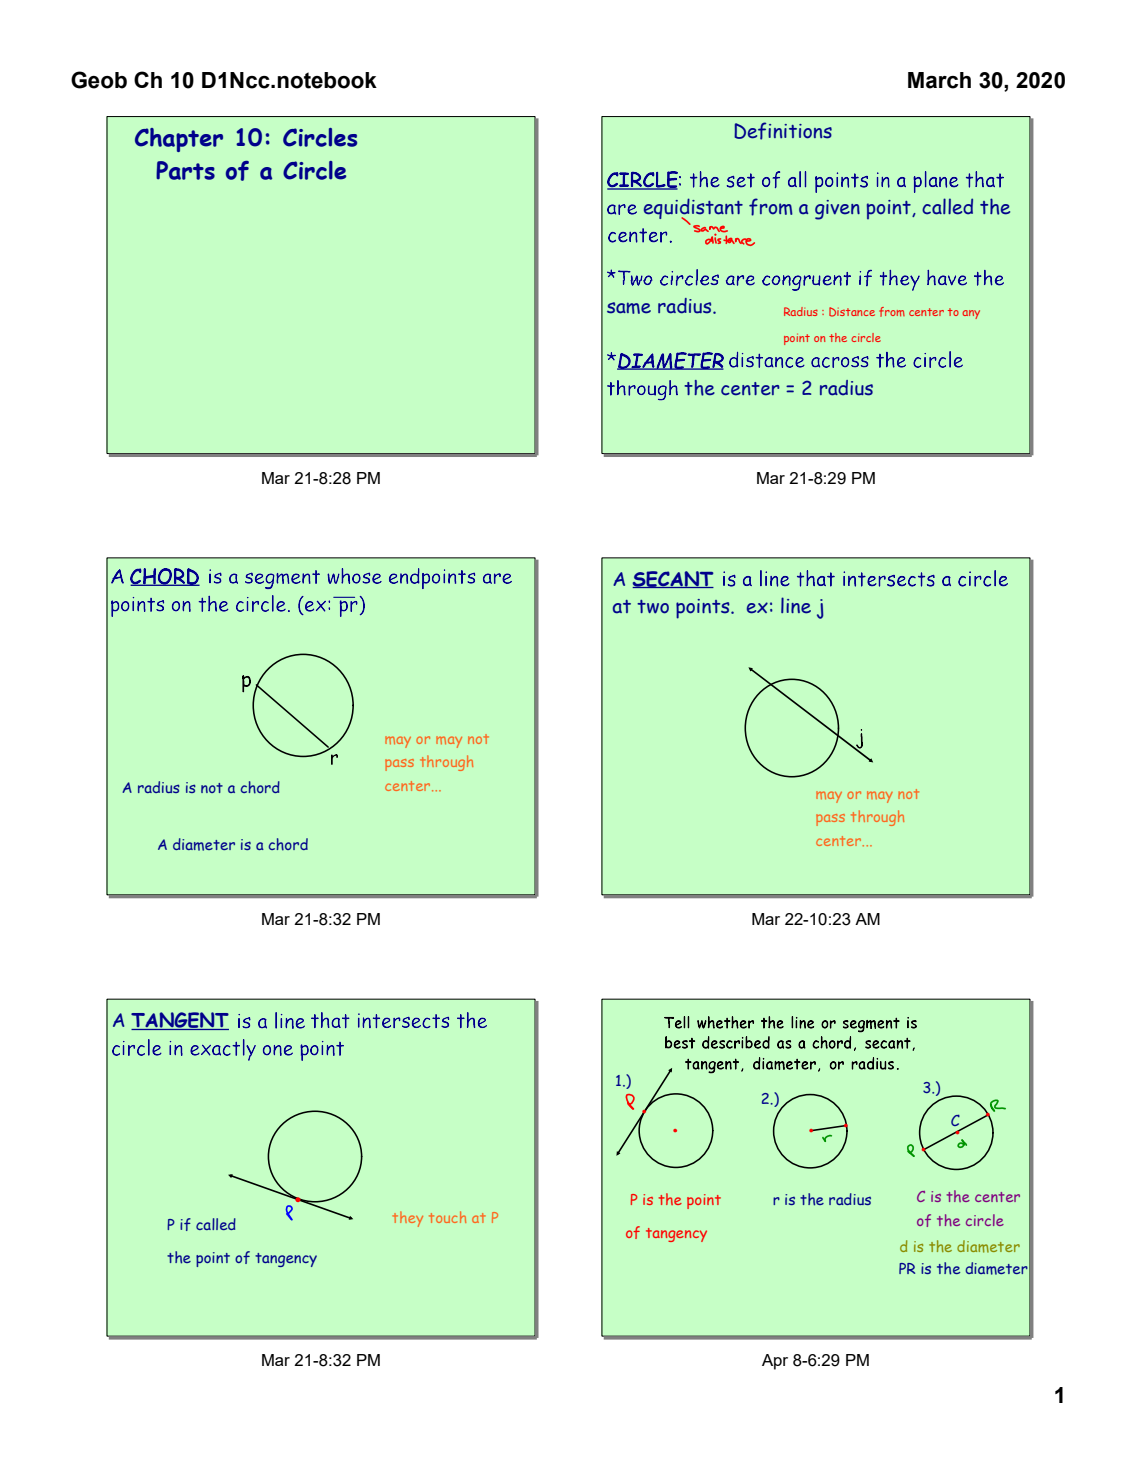 The height and width of the screenshot is (1471, 1137). What do you see at coordinates (775, 1362) in the screenshot?
I see `Apr` at bounding box center [775, 1362].
